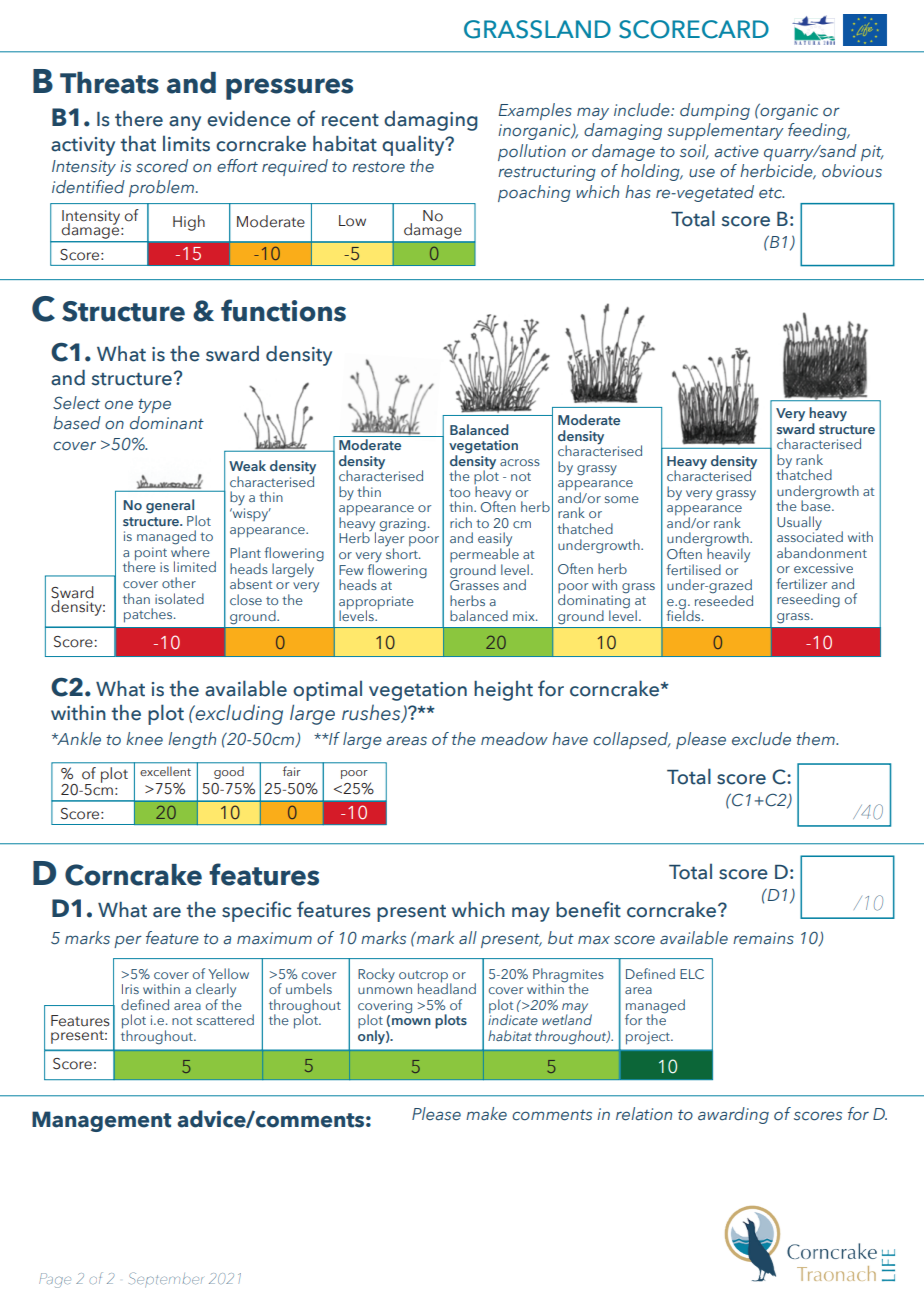  What do you see at coordinates (561, 937) in the screenshot?
I see `but` at bounding box center [561, 937].
